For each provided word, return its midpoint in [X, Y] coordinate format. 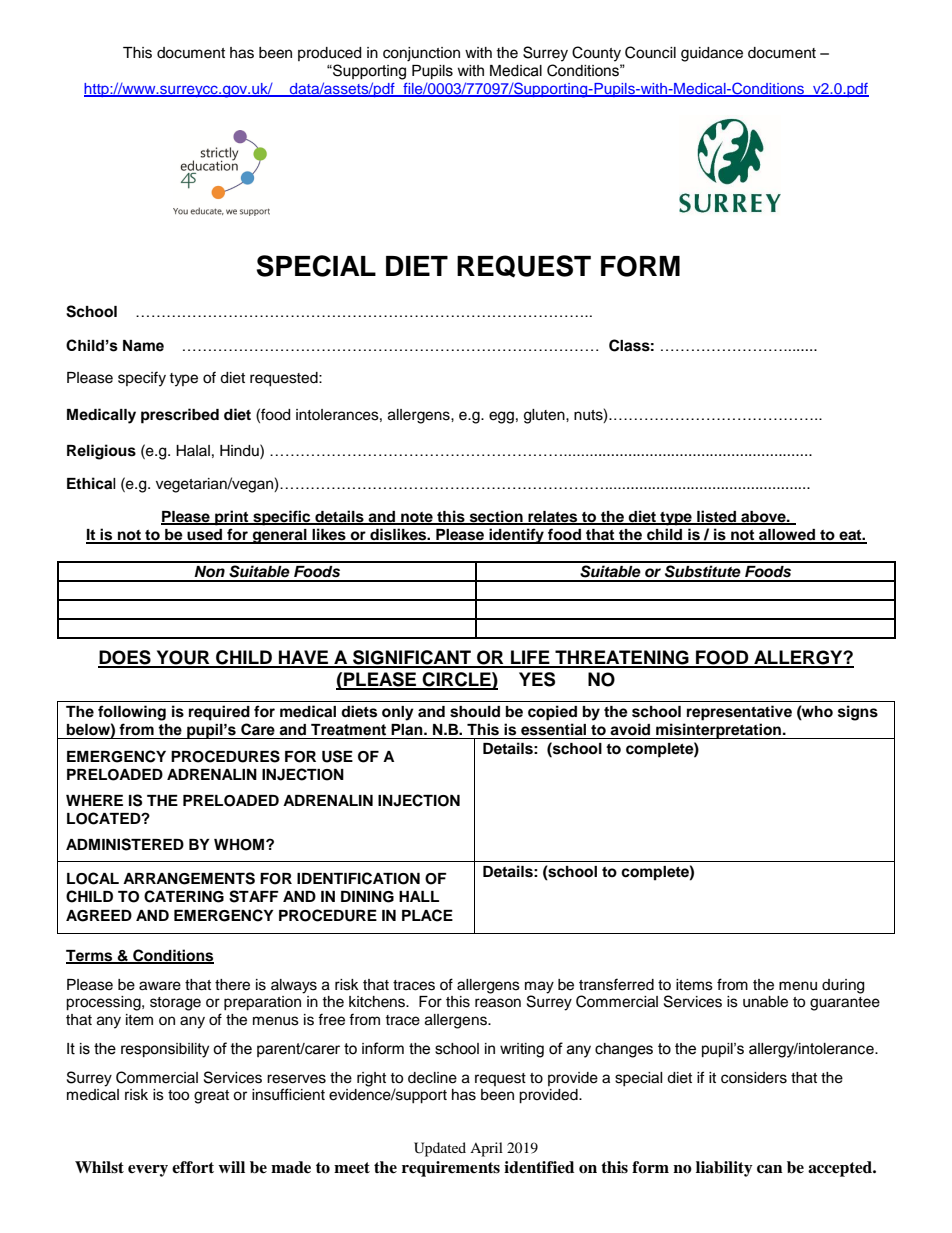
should [475, 712]
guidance [712, 54]
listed [717, 517]
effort [193, 1167]
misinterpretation [718, 731]
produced [329, 54]
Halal [193, 450]
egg [501, 417]
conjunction [421, 54]
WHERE [94, 800]
